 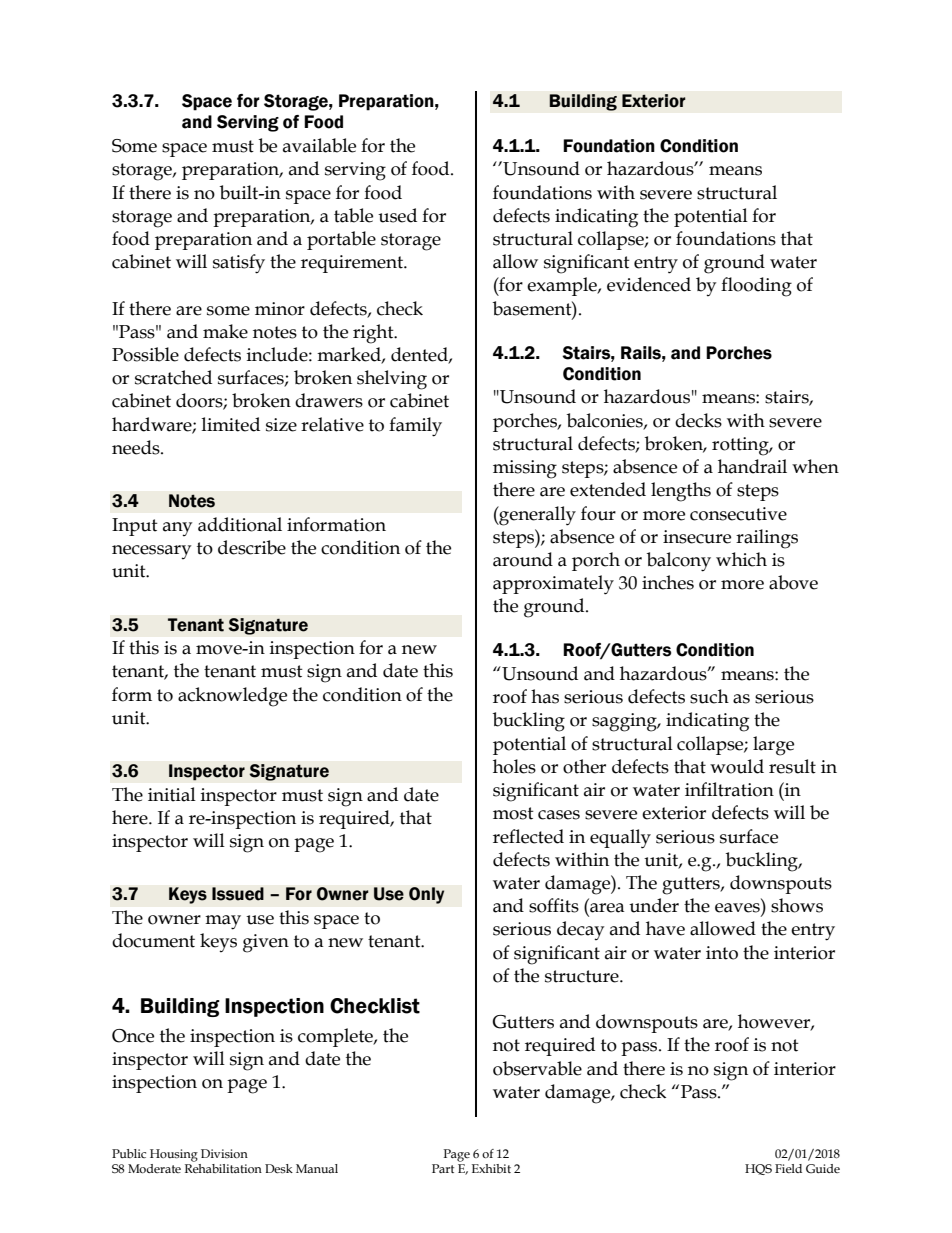 I want to click on family, so click(x=415, y=427).
